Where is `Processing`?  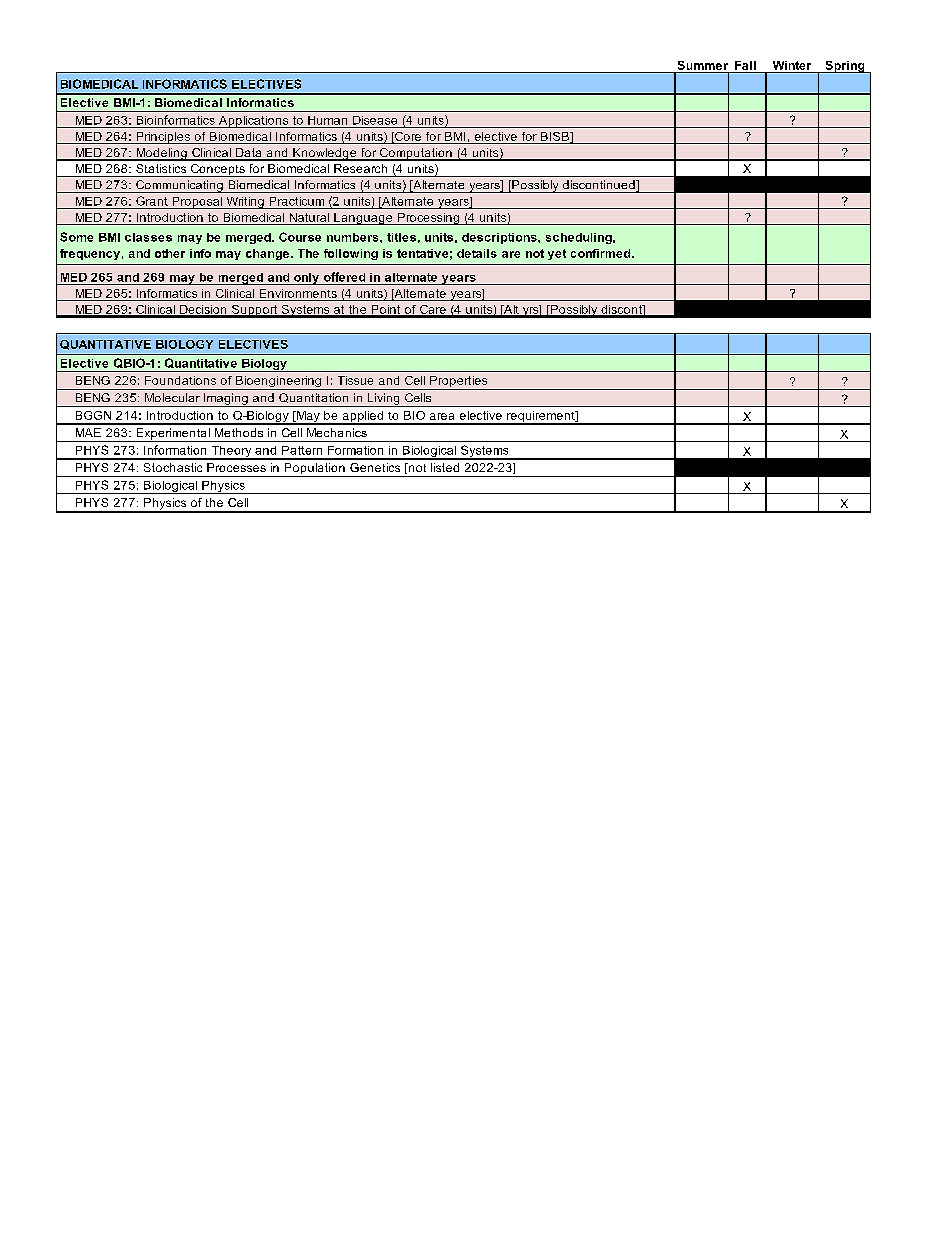 Processing is located at coordinates (428, 219).
